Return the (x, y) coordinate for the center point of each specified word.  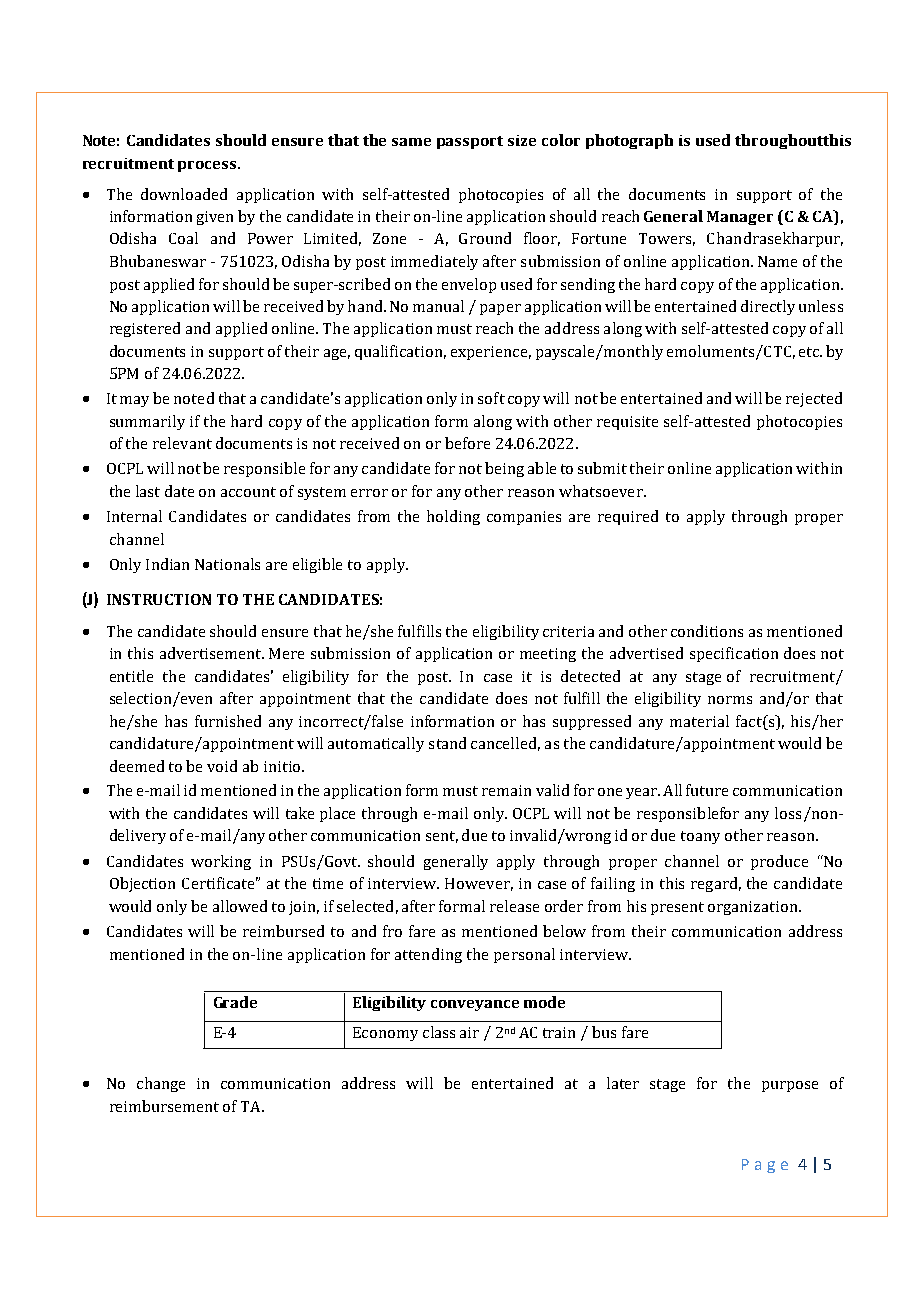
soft (491, 398)
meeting (548, 655)
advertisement (212, 653)
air (469, 1032)
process (208, 166)
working (221, 862)
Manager (740, 218)
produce (779, 862)
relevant (182, 443)
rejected (814, 399)
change (161, 1084)
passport (470, 142)
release (514, 906)
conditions (707, 631)
